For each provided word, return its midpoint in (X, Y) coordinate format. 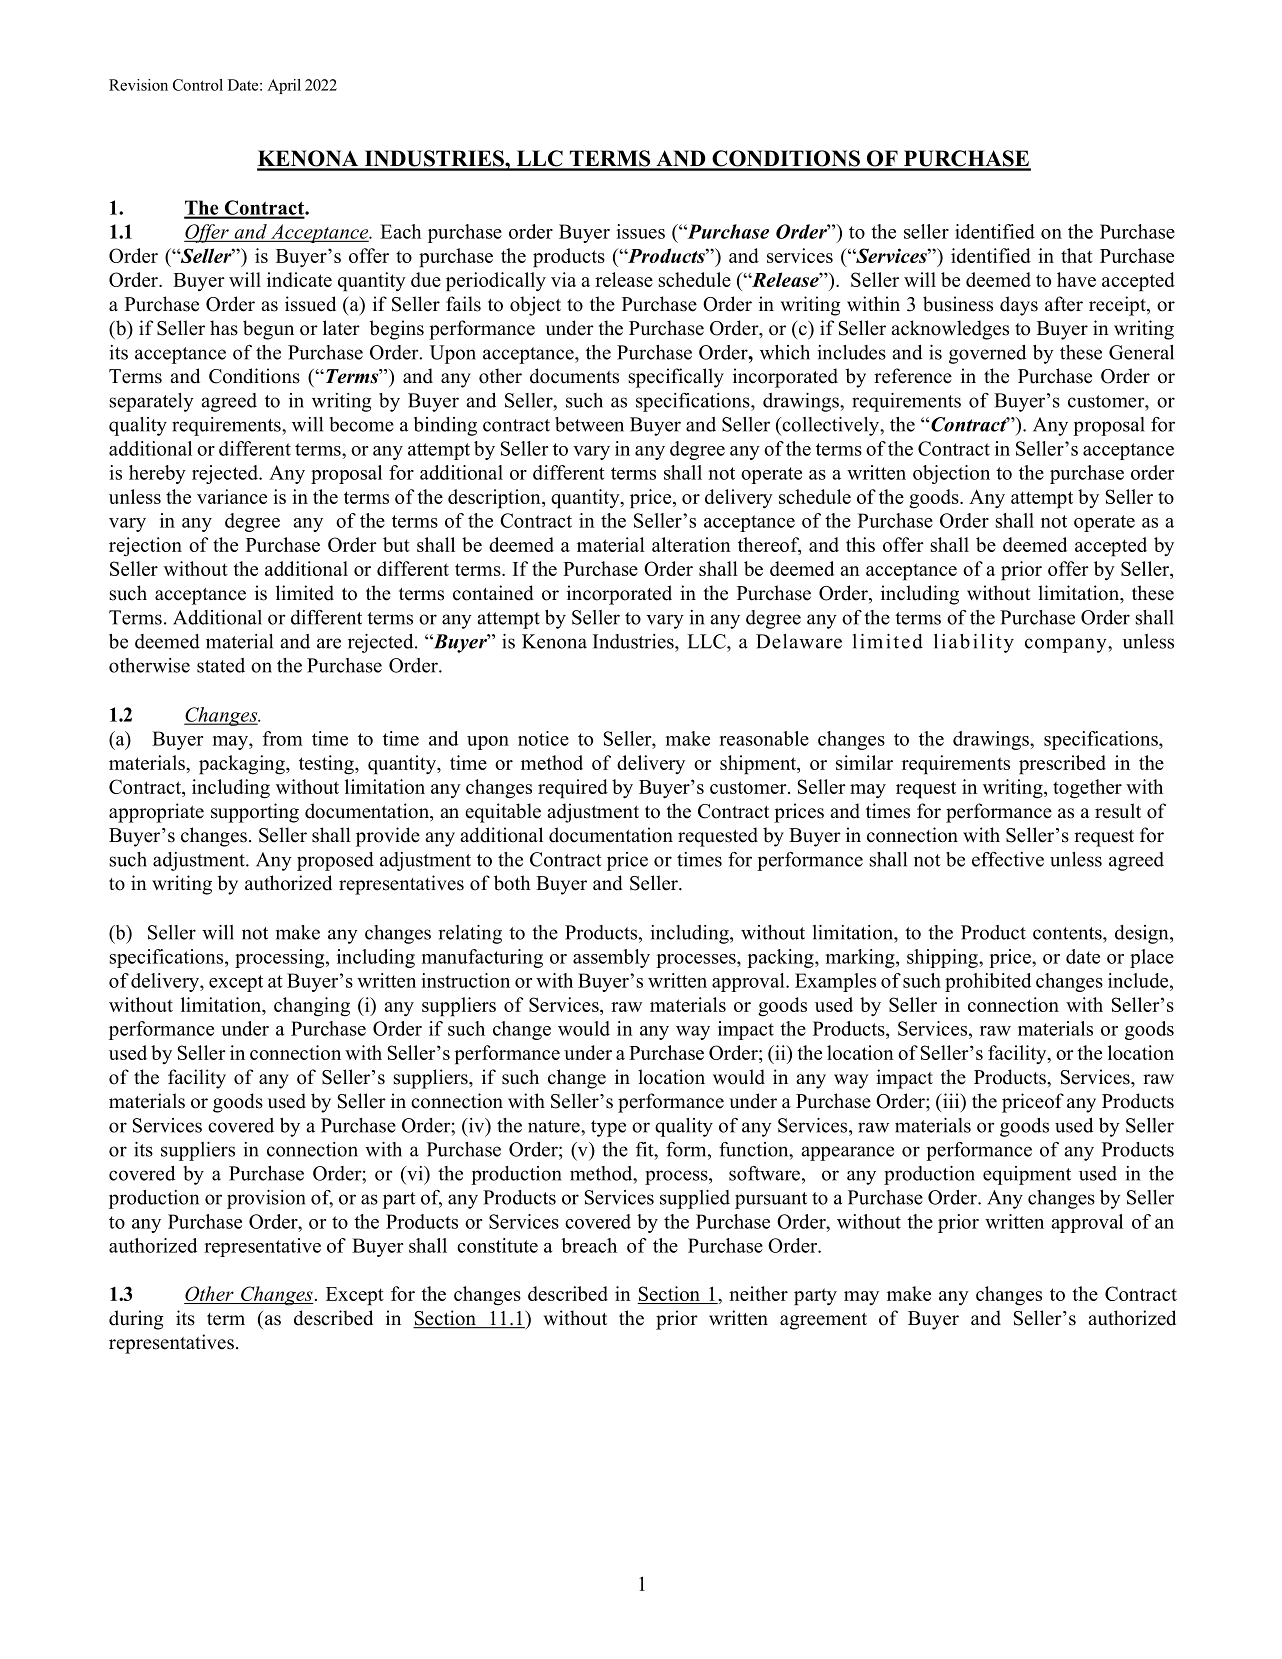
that (1077, 255)
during (136, 1320)
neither (758, 1293)
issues (640, 231)
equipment (1027, 1175)
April (284, 86)
